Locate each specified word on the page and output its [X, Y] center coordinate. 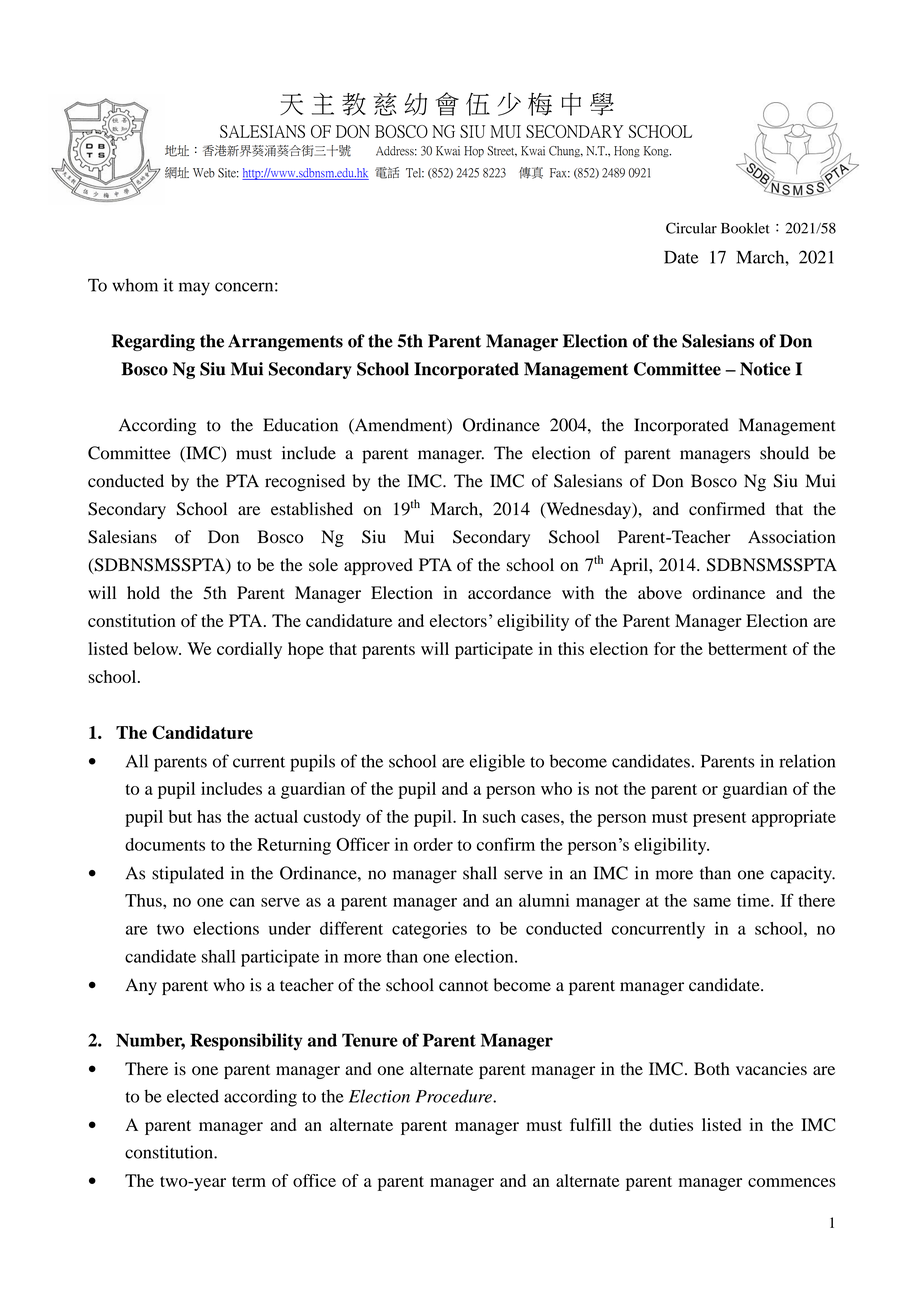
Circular [691, 228]
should [784, 453]
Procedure [454, 1096]
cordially [249, 650]
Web [204, 173]
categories [429, 930]
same [712, 902]
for [665, 648]
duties [671, 1124]
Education [300, 425]
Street [502, 151]
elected [193, 1096]
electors [458, 620]
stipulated [188, 875]
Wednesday [588, 510]
